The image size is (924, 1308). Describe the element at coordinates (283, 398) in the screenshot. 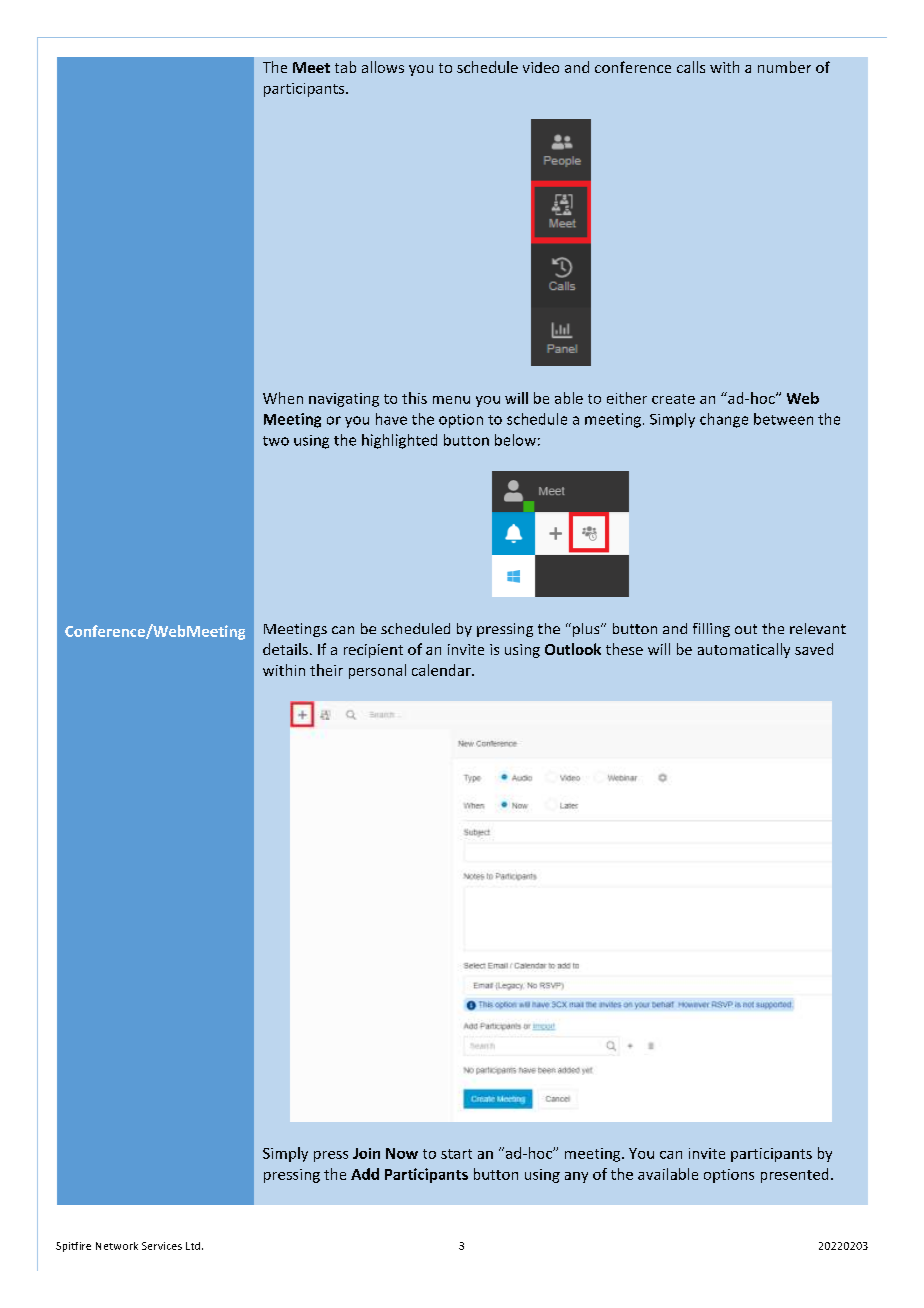

I see `When` at that location.
